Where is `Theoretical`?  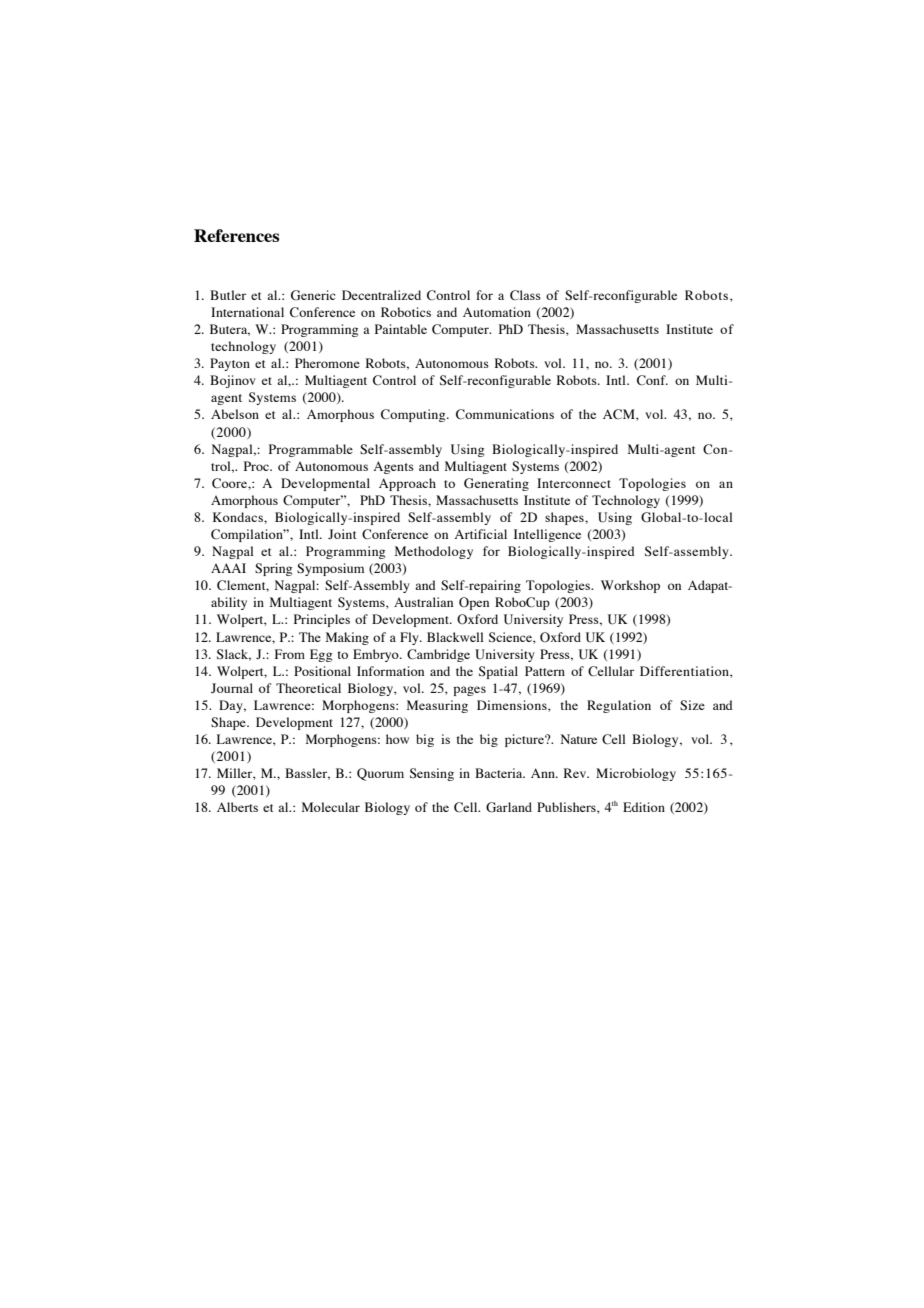
Theoretical is located at coordinates (308, 688).
